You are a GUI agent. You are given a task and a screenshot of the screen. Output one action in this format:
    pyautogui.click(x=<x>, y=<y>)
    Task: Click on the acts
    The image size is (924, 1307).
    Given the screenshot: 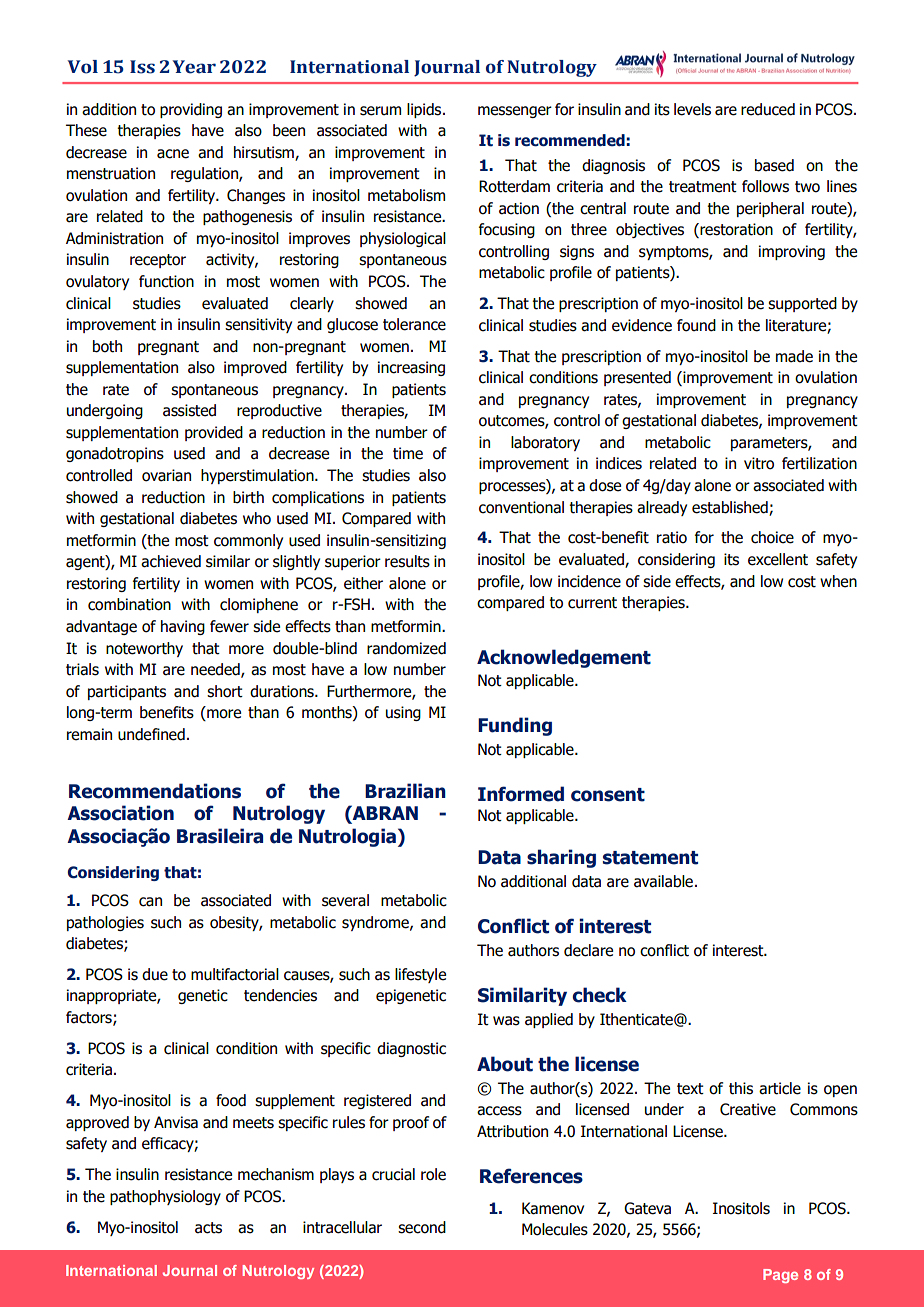 What is the action you would take?
    pyautogui.click(x=208, y=1228)
